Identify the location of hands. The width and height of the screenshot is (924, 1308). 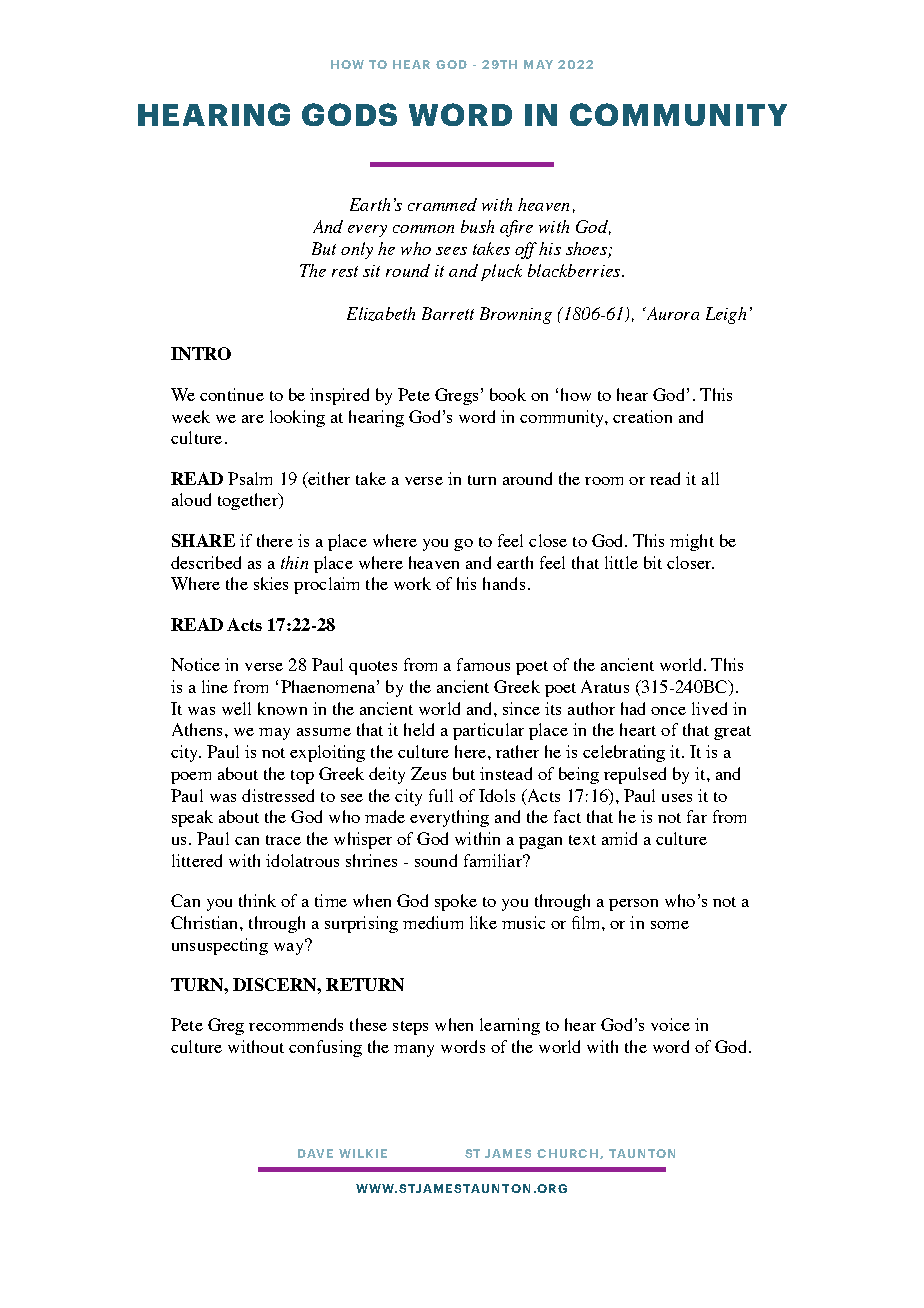
(504, 583).
